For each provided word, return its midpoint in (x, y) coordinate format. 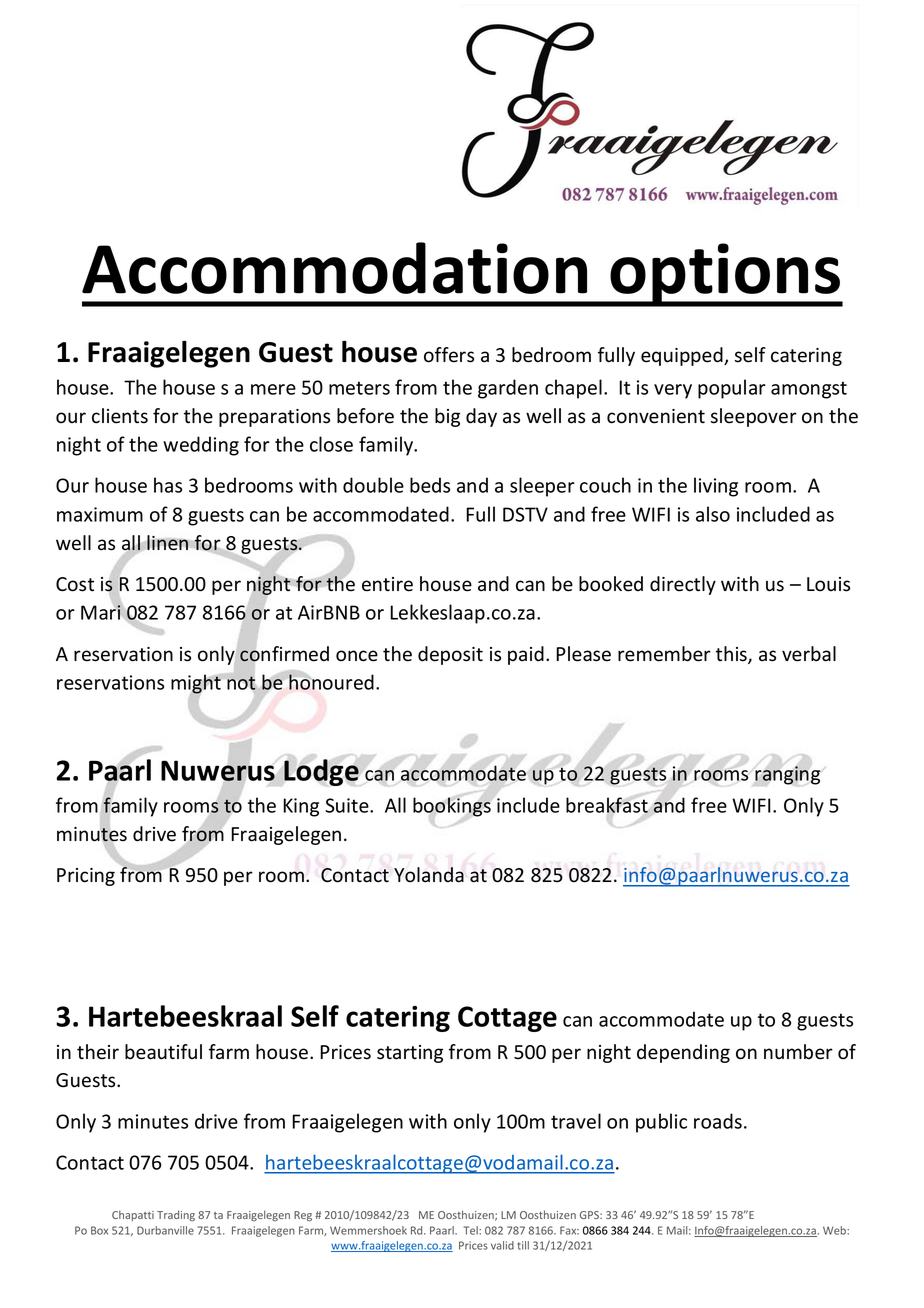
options (726, 275)
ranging (788, 775)
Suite (348, 805)
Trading (176, 1216)
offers (449, 355)
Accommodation (334, 268)
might (196, 685)
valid (502, 1245)
